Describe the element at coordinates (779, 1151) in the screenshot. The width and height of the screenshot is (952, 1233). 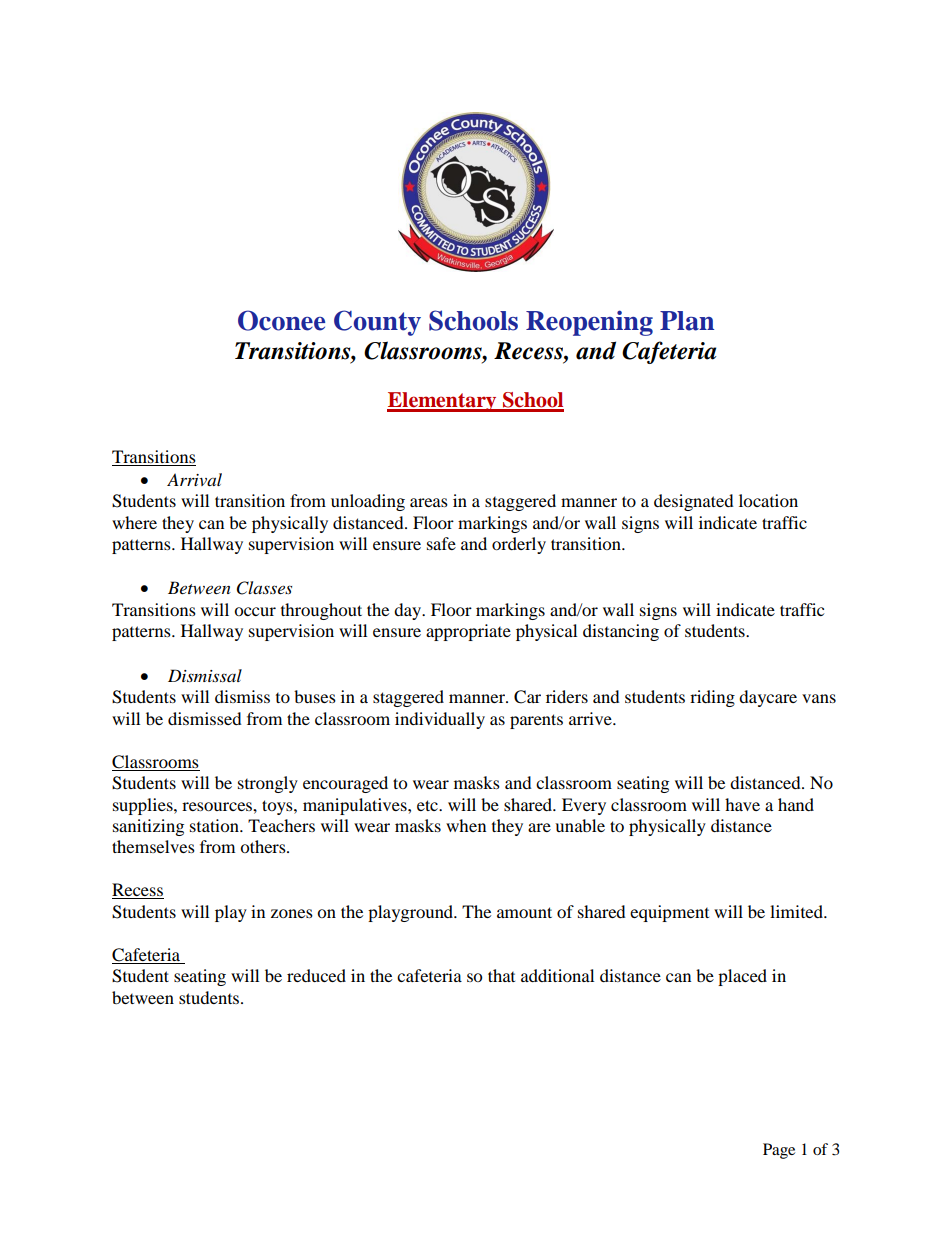
I see `Page` at that location.
